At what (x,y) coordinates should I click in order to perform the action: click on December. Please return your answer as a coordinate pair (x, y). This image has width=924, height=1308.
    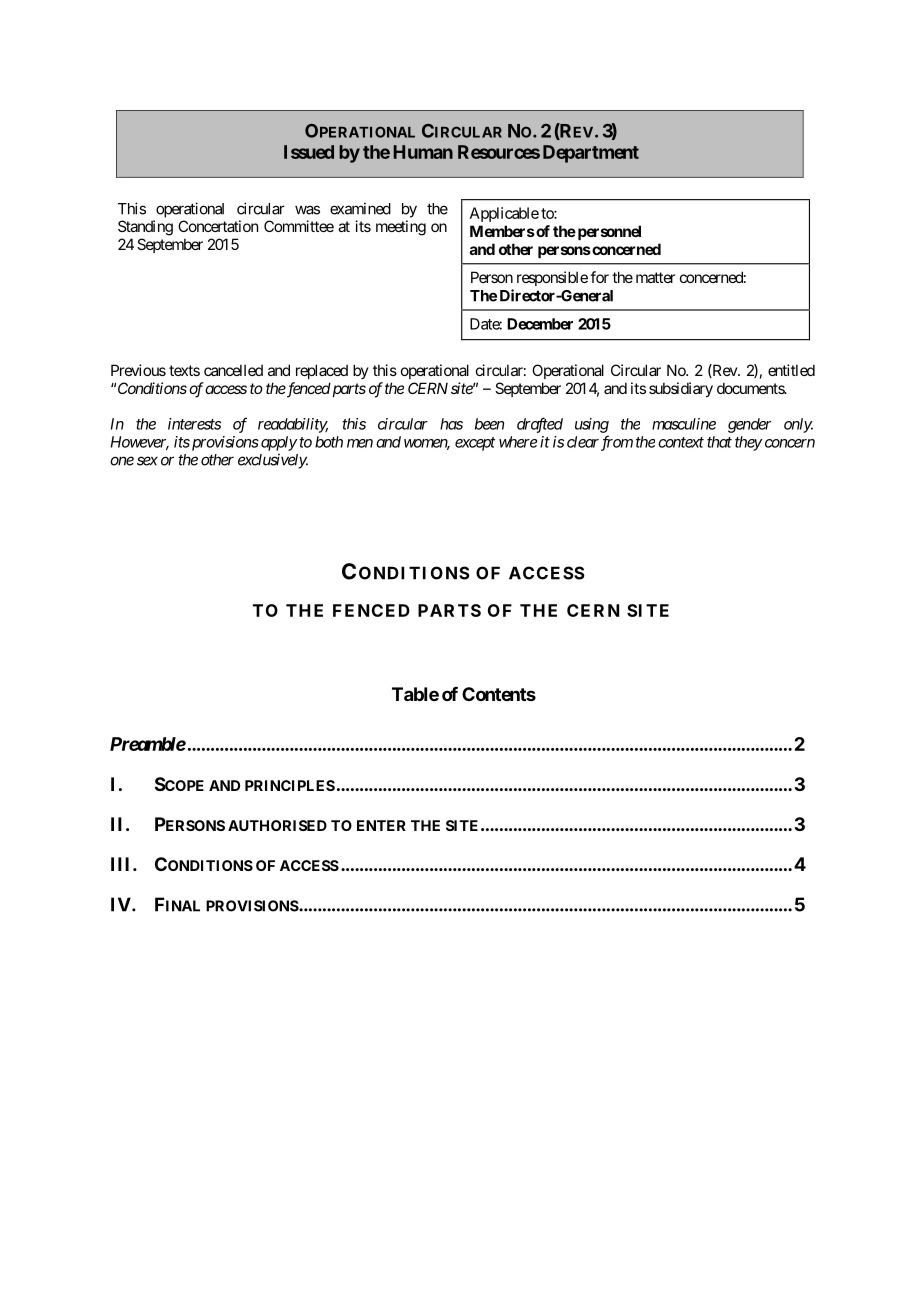
    Looking at the image, I should click on (540, 324).
